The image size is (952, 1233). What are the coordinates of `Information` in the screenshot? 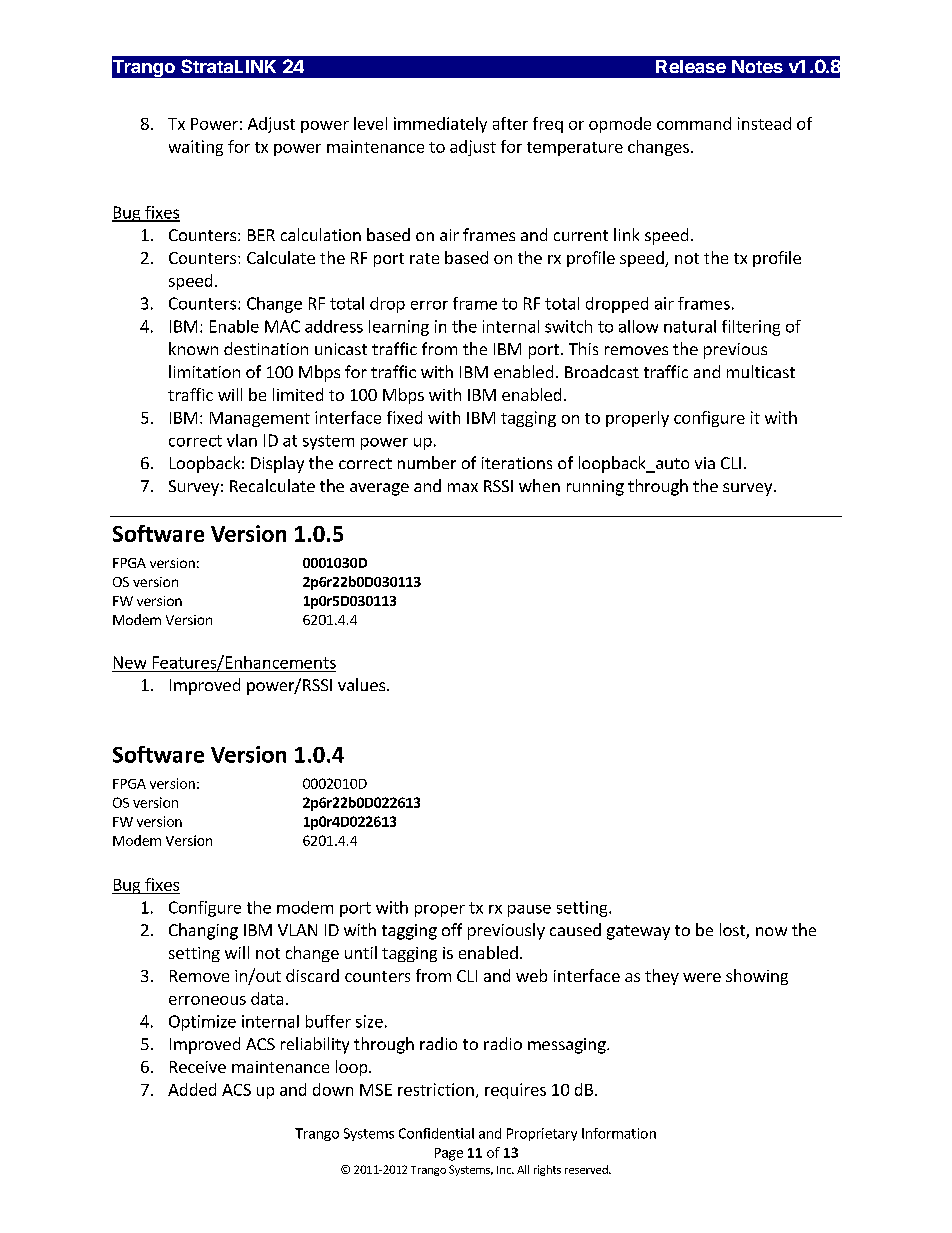 It's located at (619, 1133).
